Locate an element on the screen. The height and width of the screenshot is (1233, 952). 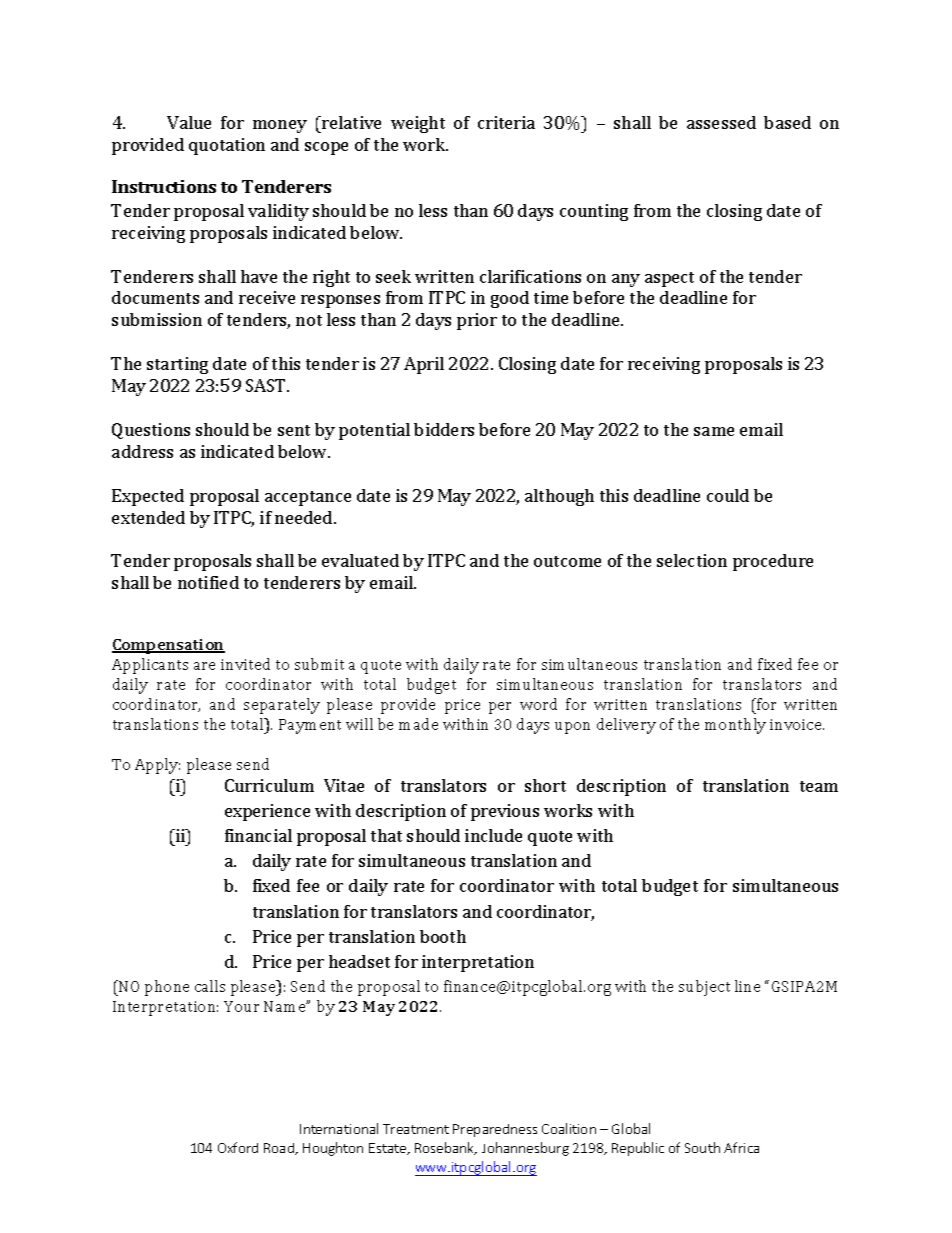
assessed is located at coordinates (721, 122).
